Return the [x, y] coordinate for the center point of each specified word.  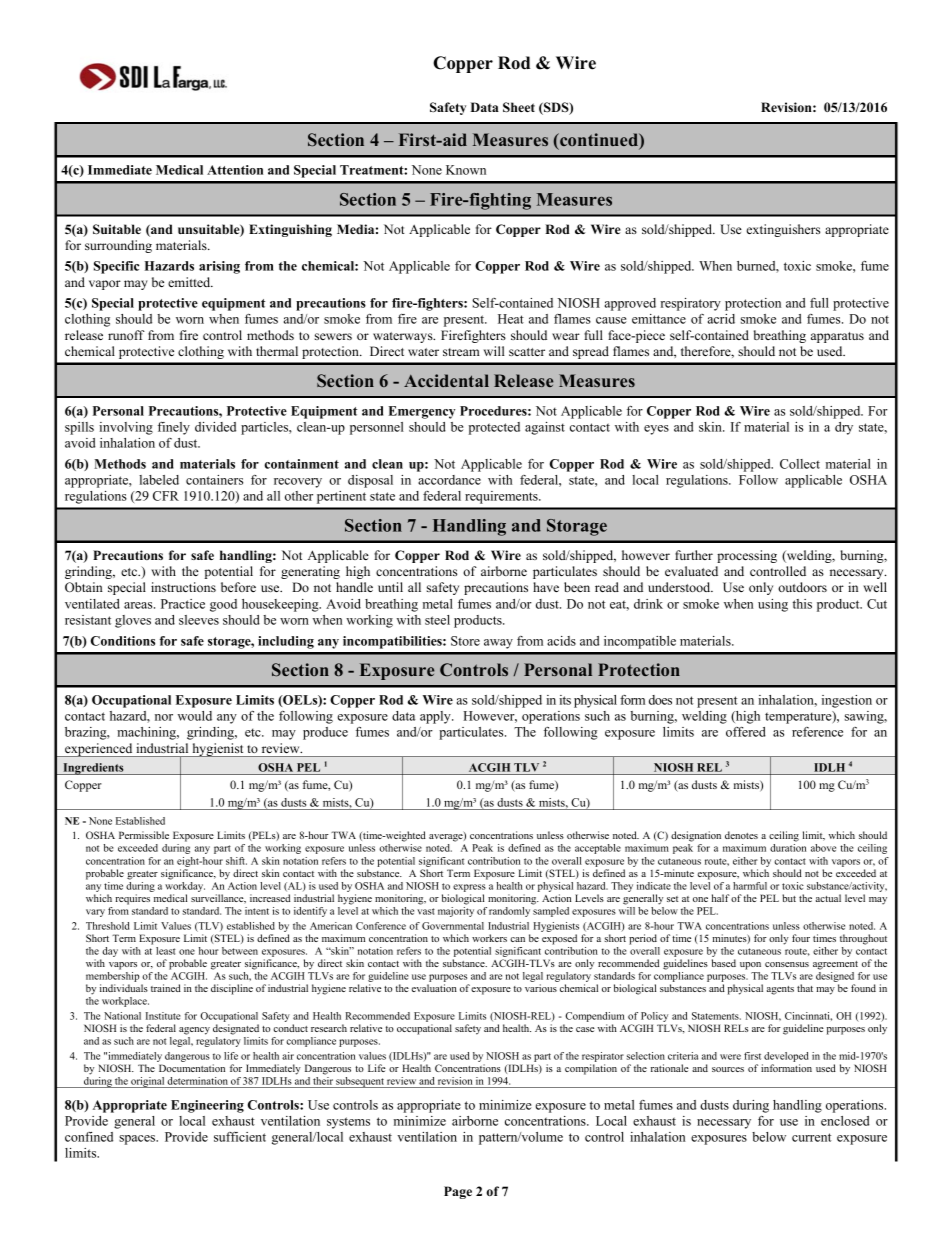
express [469, 888]
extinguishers [783, 230]
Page [458, 1192]
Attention [235, 170]
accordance [449, 480]
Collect [800, 464]
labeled [159, 480]
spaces [138, 1140]
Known [466, 170]
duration [788, 848]
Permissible [144, 835]
